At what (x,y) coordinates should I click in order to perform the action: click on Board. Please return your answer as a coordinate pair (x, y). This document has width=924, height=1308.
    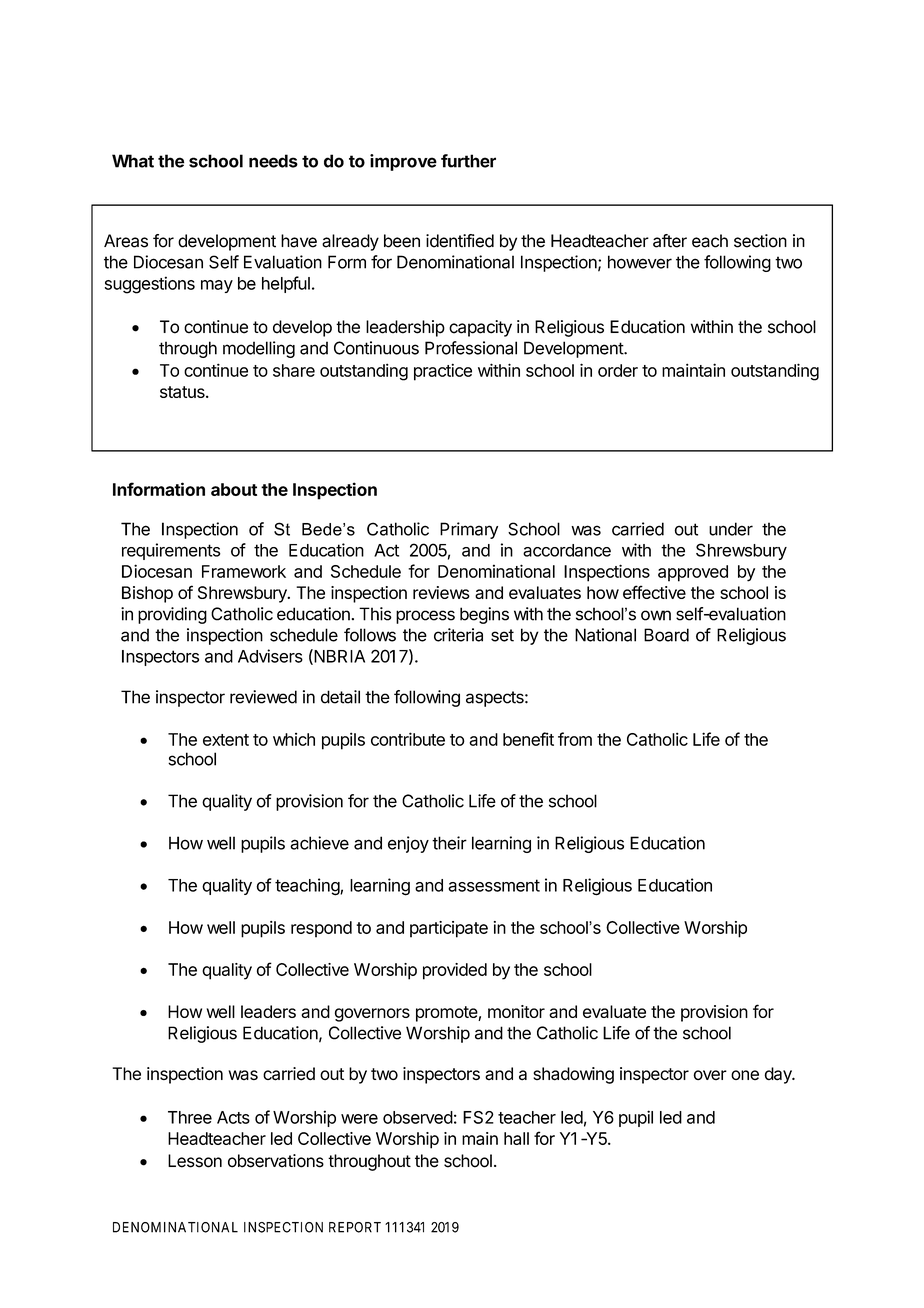
    Looking at the image, I should click on (666, 635).
